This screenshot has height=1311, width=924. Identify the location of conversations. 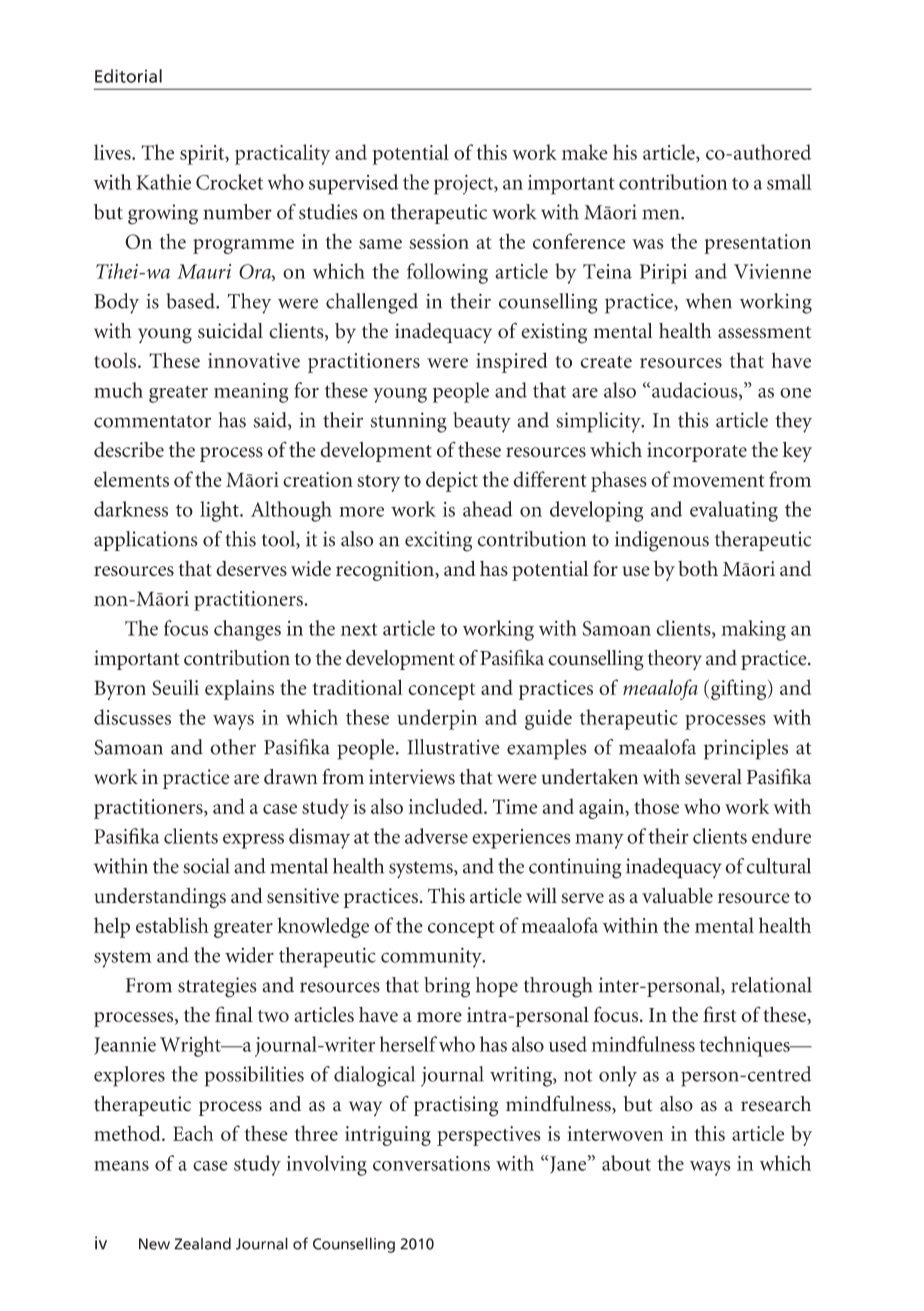
(431, 1163).
